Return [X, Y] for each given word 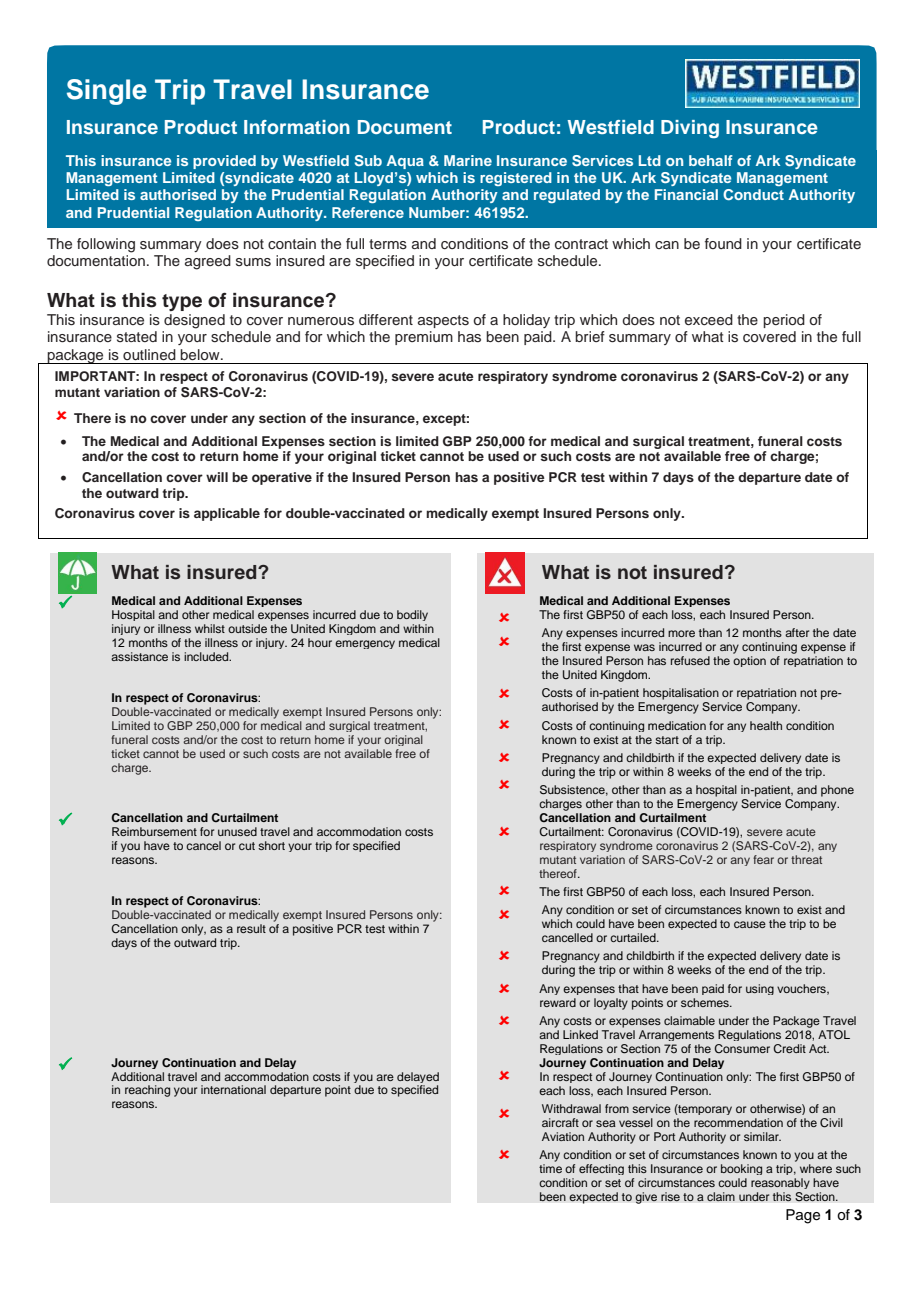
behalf [711, 160]
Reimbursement [154, 831]
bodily [412, 615]
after [797, 632]
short [271, 845]
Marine [468, 160]
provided [224, 162]
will [217, 477]
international [233, 1089]
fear [763, 859]
